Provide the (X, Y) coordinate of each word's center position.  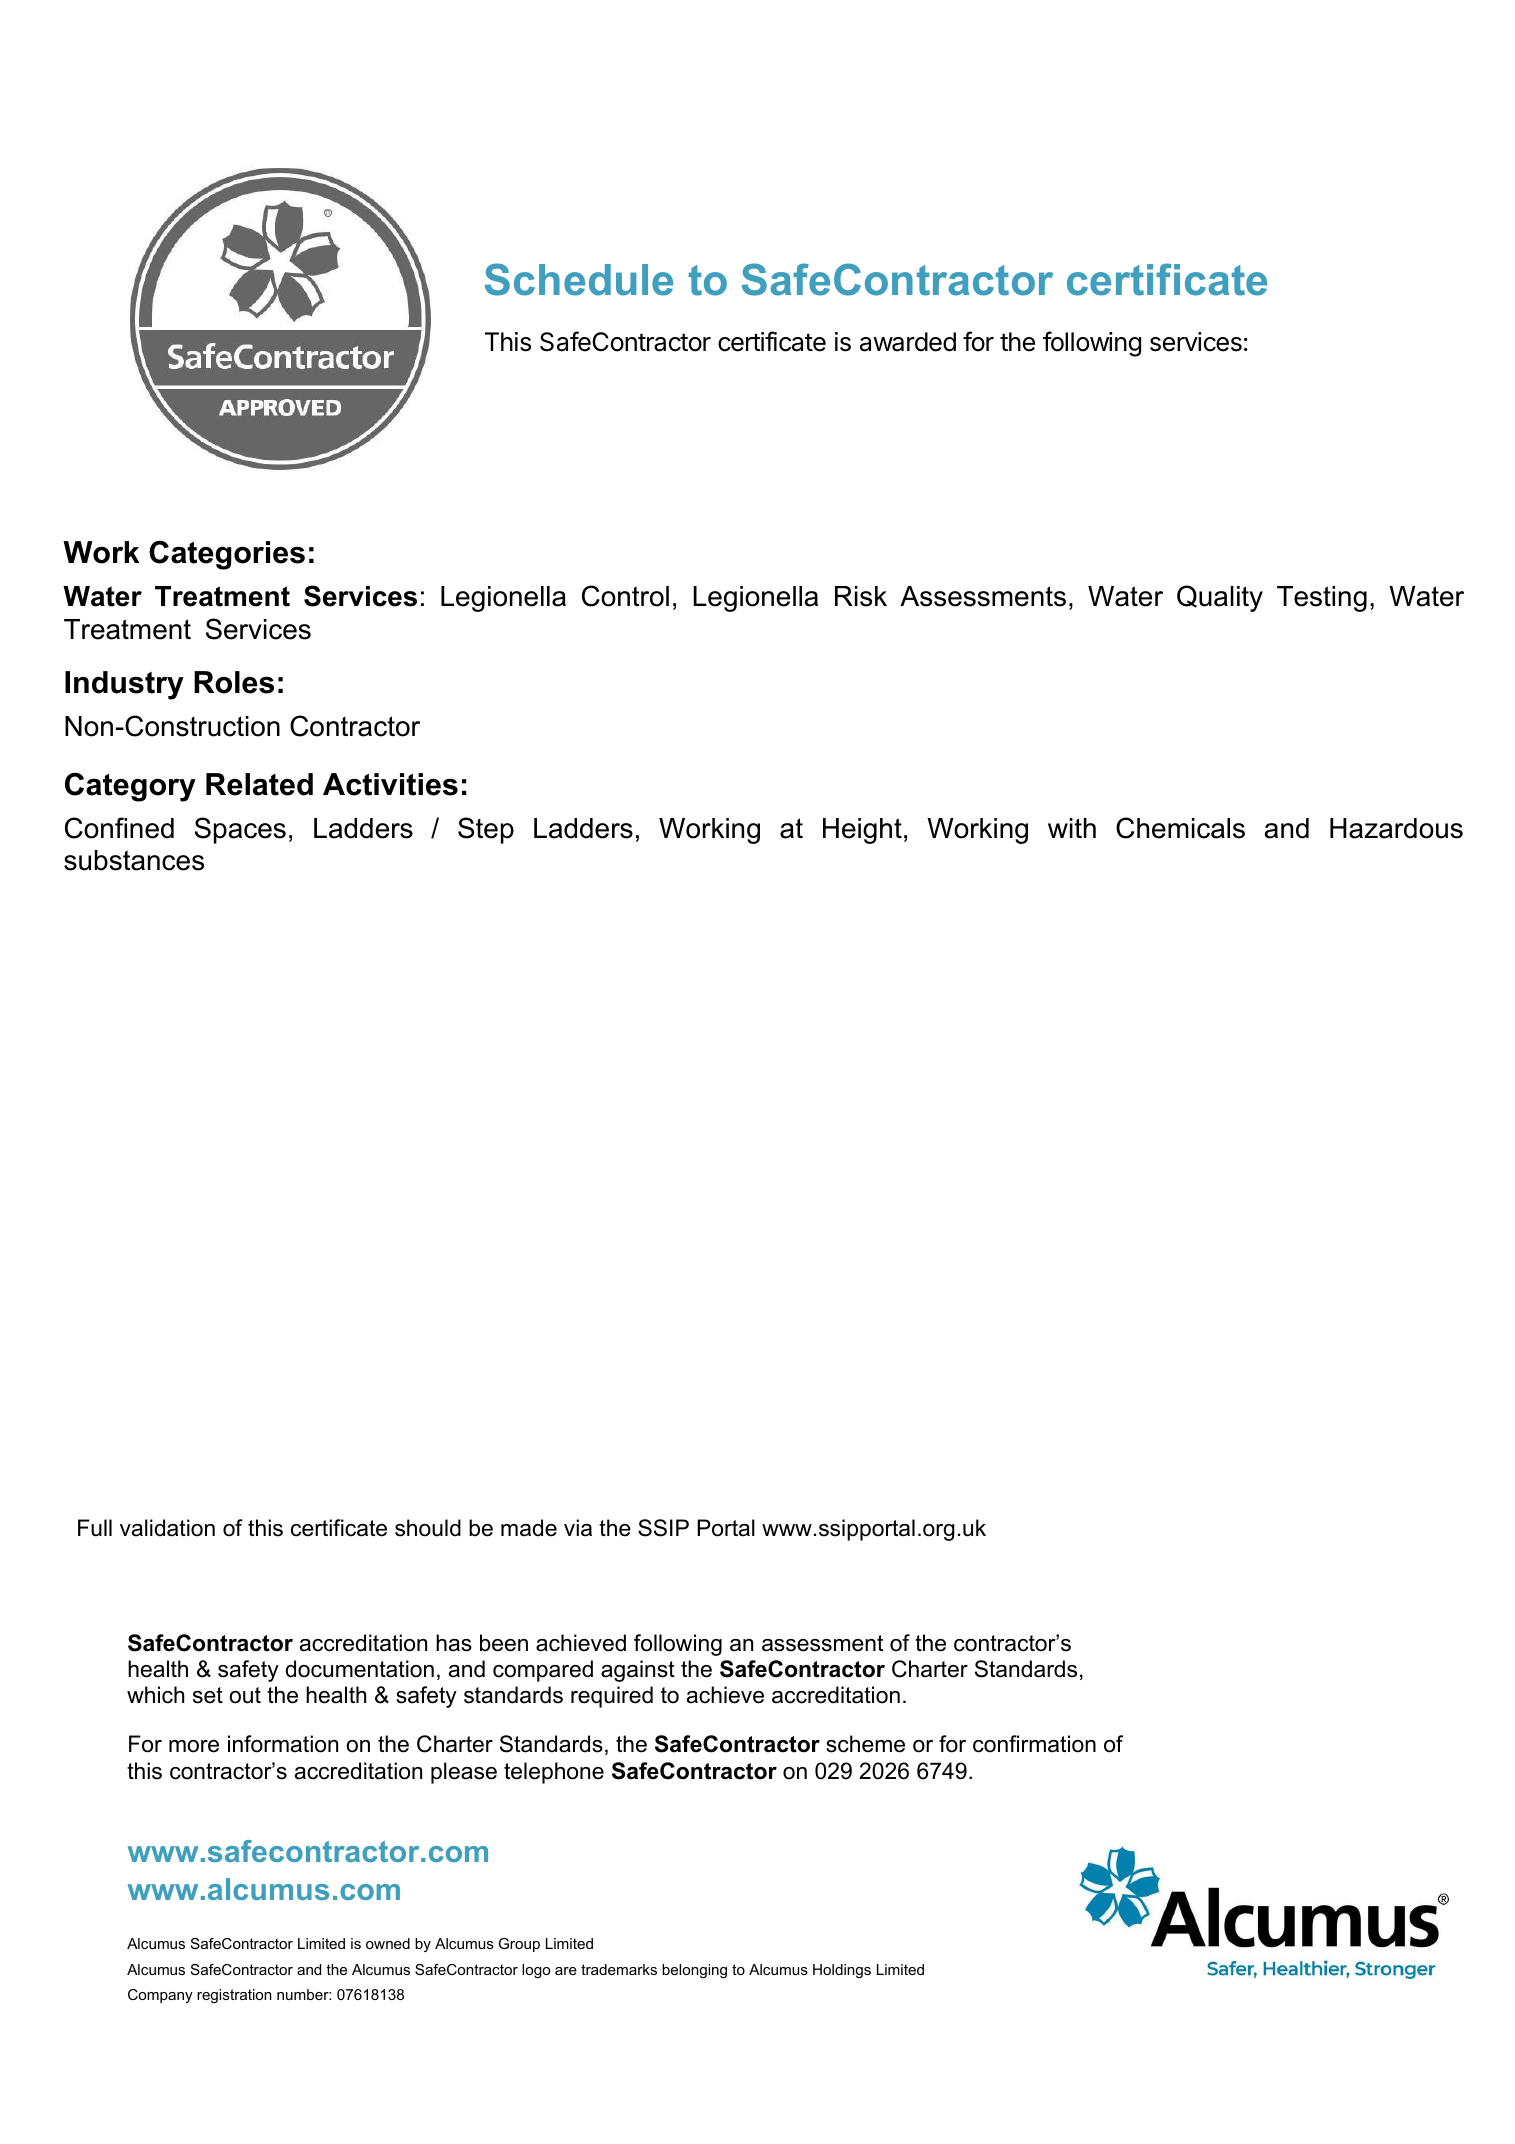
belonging (694, 1971)
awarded (908, 342)
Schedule (579, 279)
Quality (1220, 598)
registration (234, 1996)
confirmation (1034, 1744)
